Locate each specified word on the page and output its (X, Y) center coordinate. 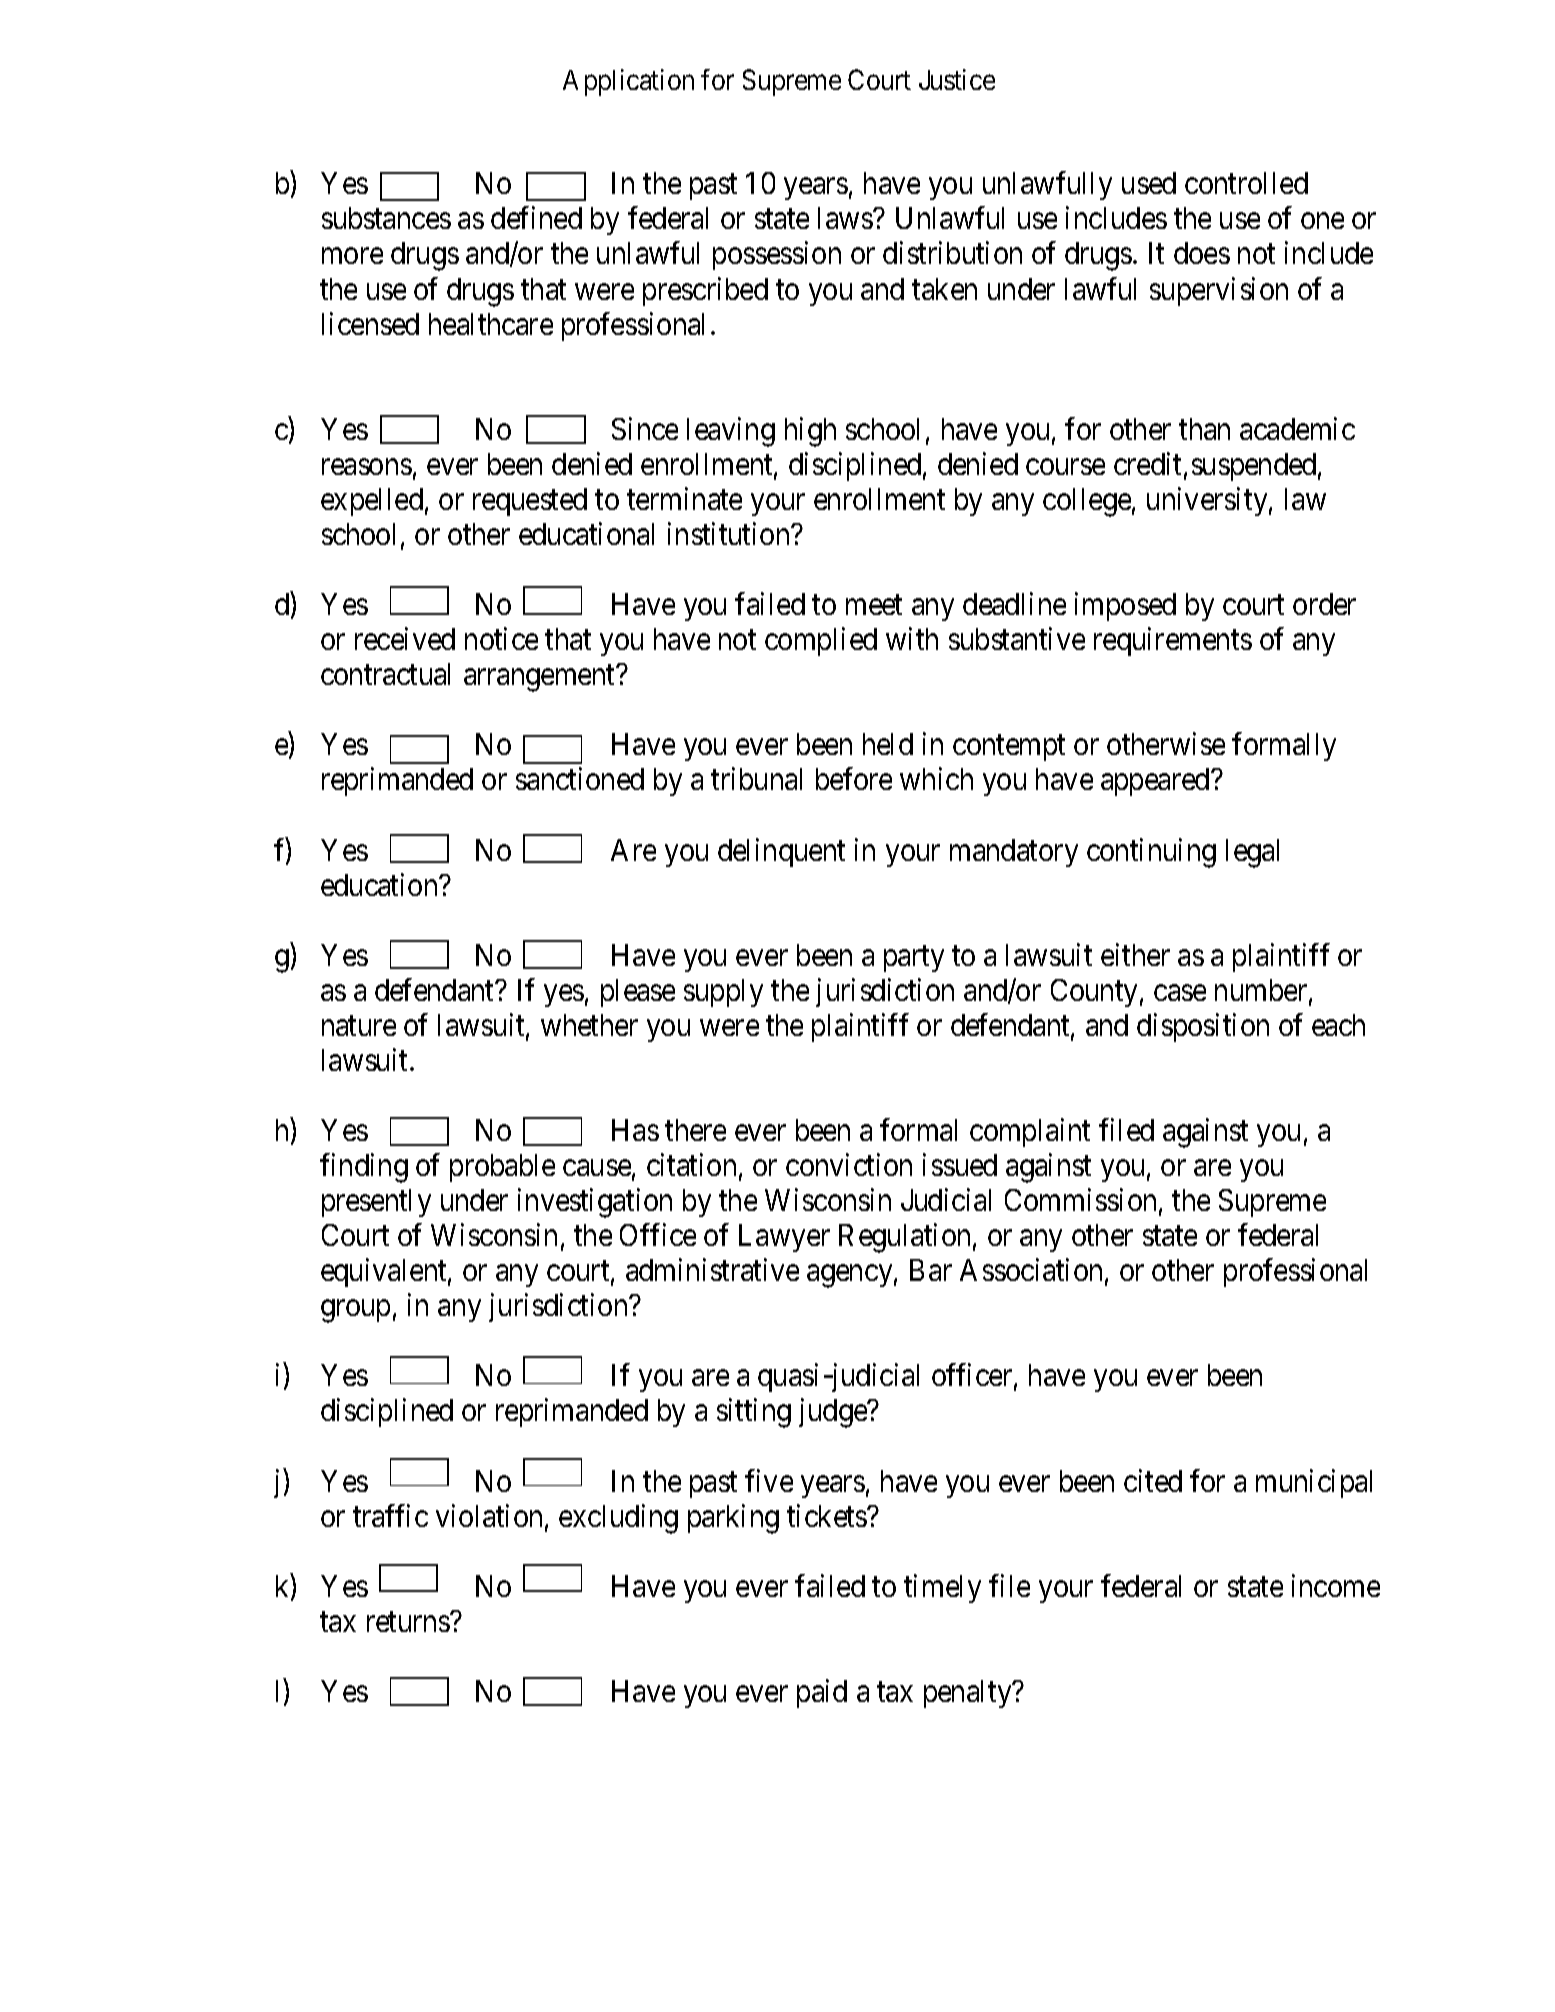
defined (536, 218)
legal (1252, 853)
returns (409, 1622)
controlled (1246, 183)
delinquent (781, 852)
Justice (957, 79)
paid (822, 1693)
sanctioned (580, 779)
